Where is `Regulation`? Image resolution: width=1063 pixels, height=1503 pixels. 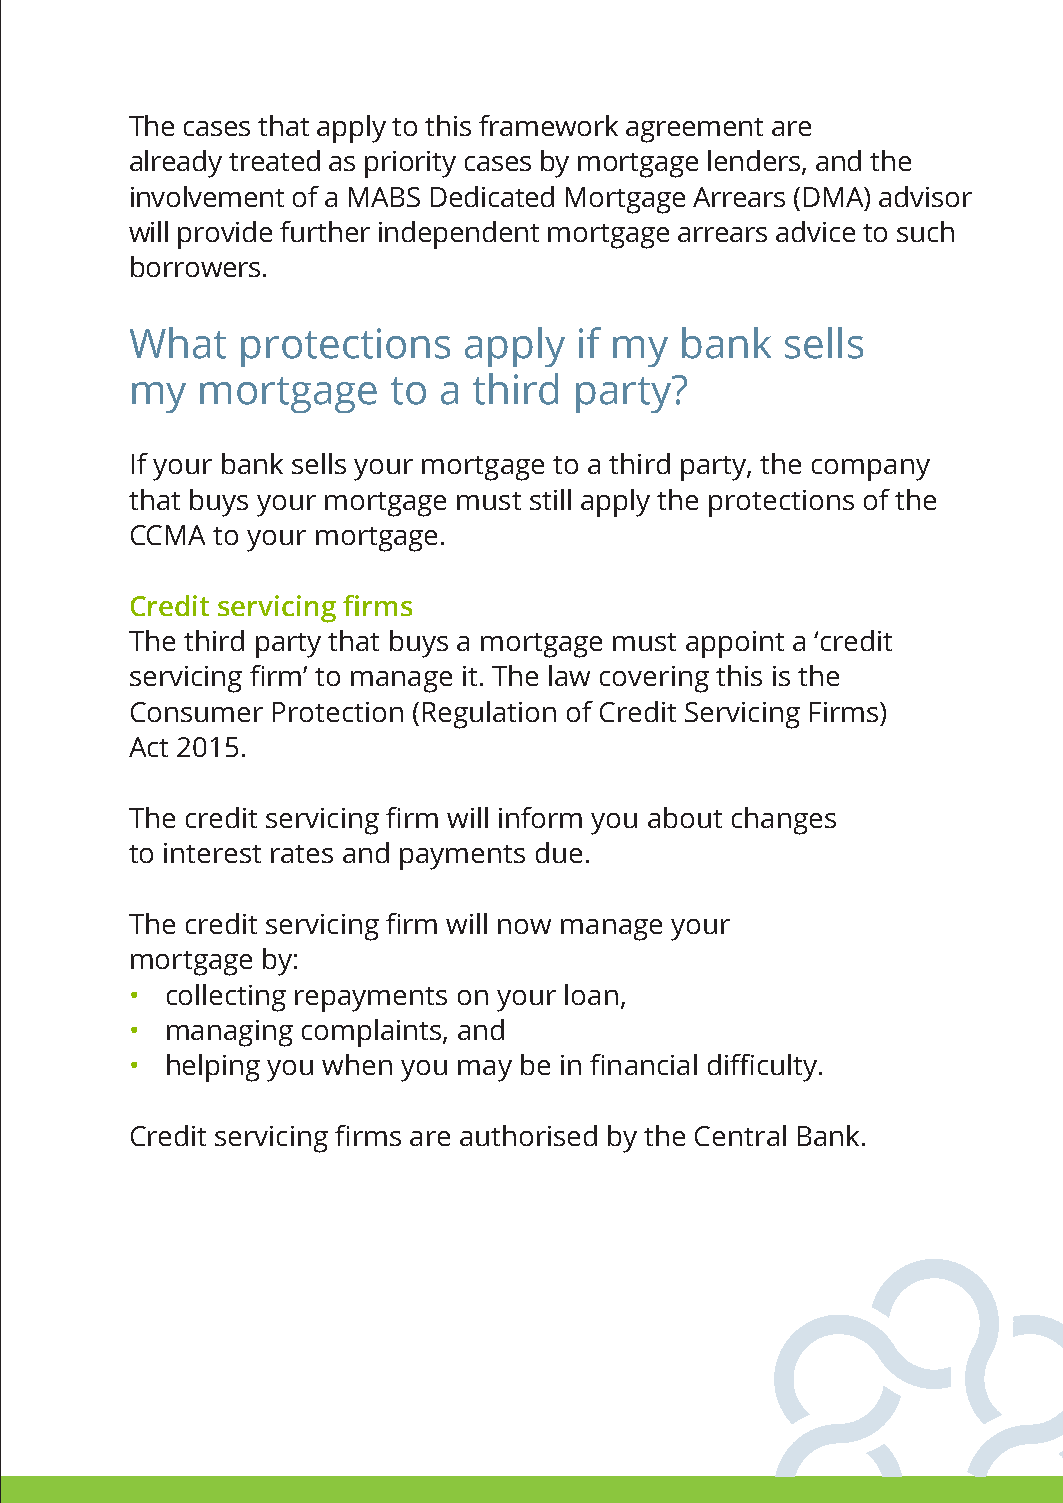 Regulation is located at coordinates (489, 715).
